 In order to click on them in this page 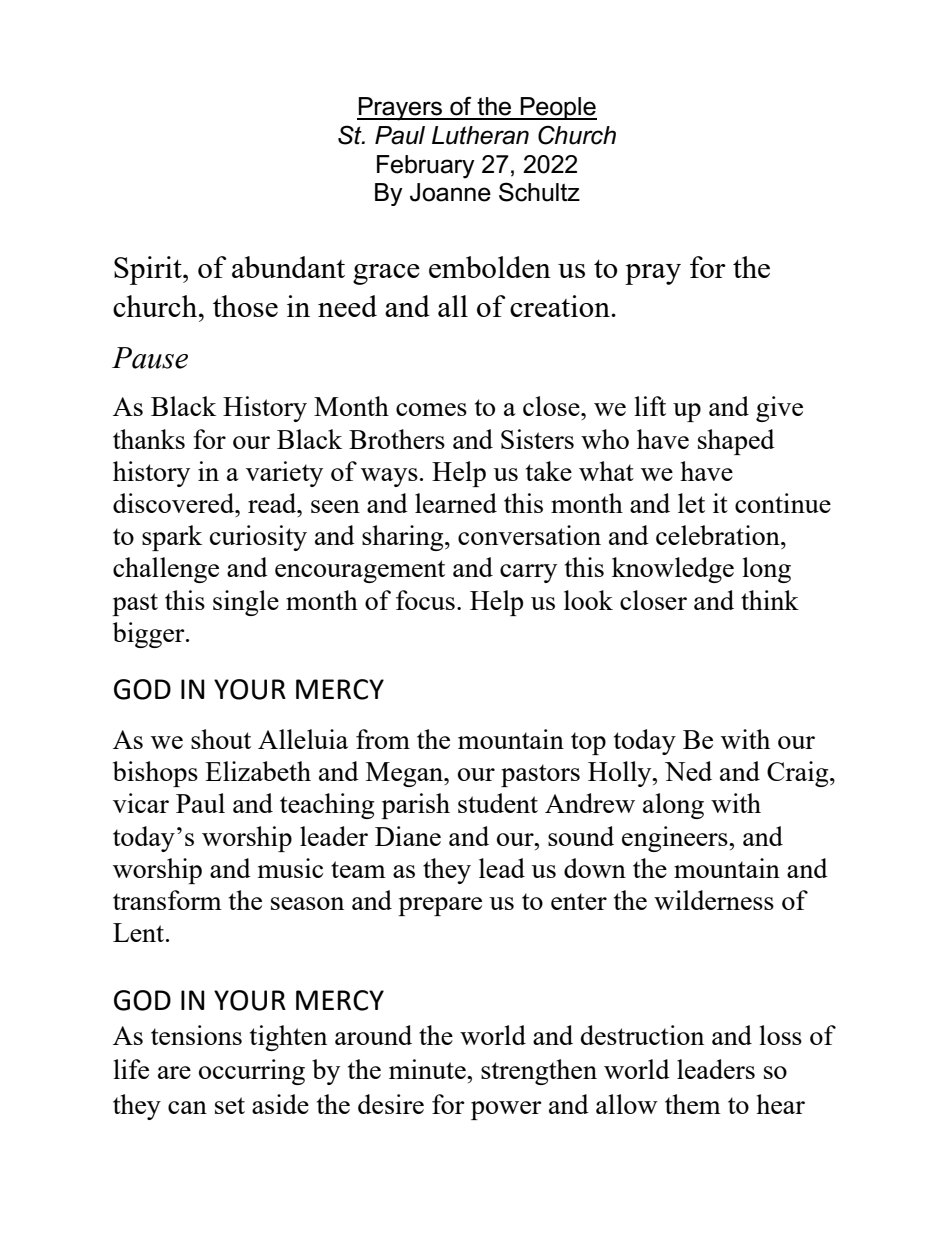, I will do `click(693, 1104)`.
